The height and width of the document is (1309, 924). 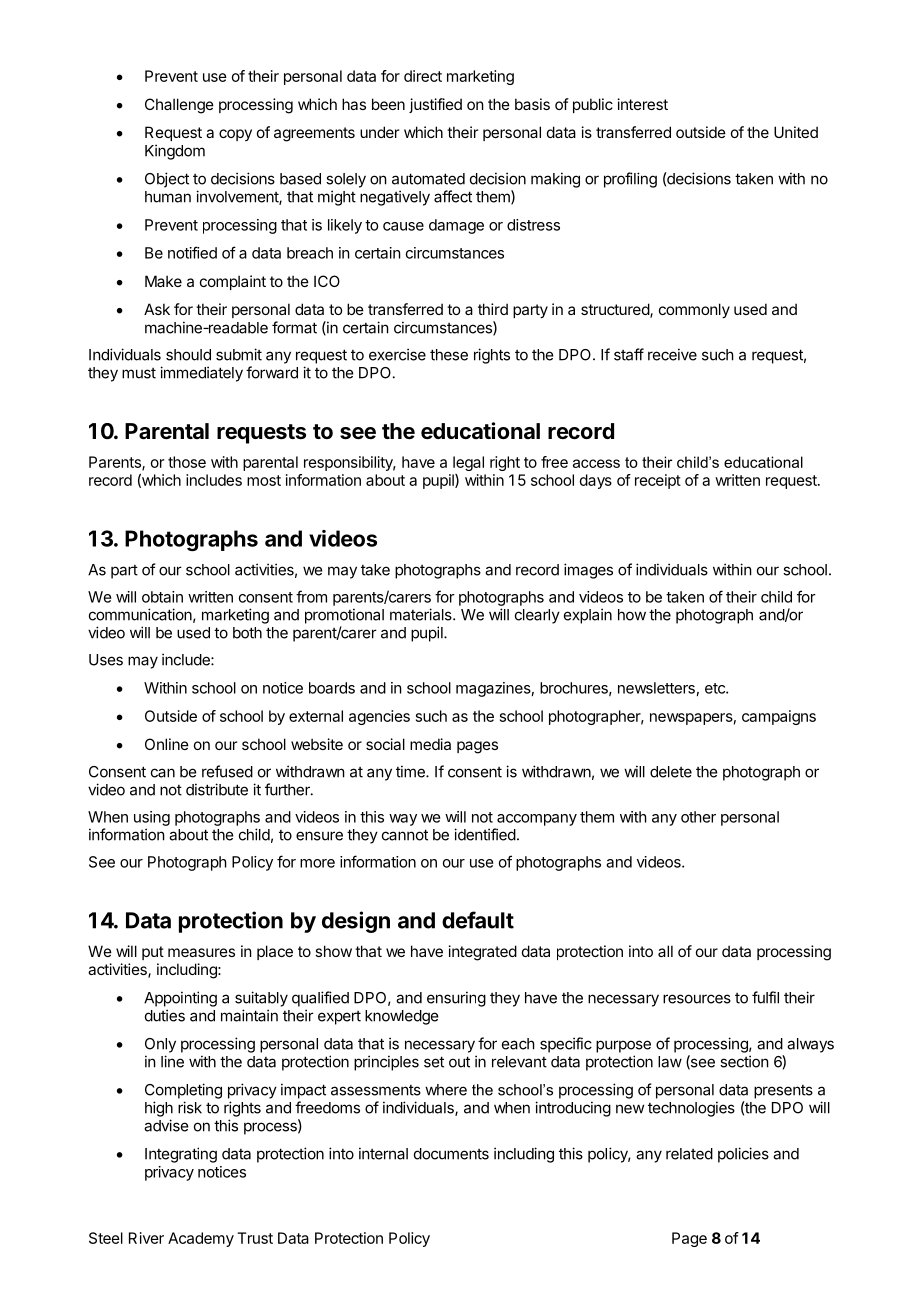 What do you see at coordinates (796, 132) in the document?
I see `United` at bounding box center [796, 132].
